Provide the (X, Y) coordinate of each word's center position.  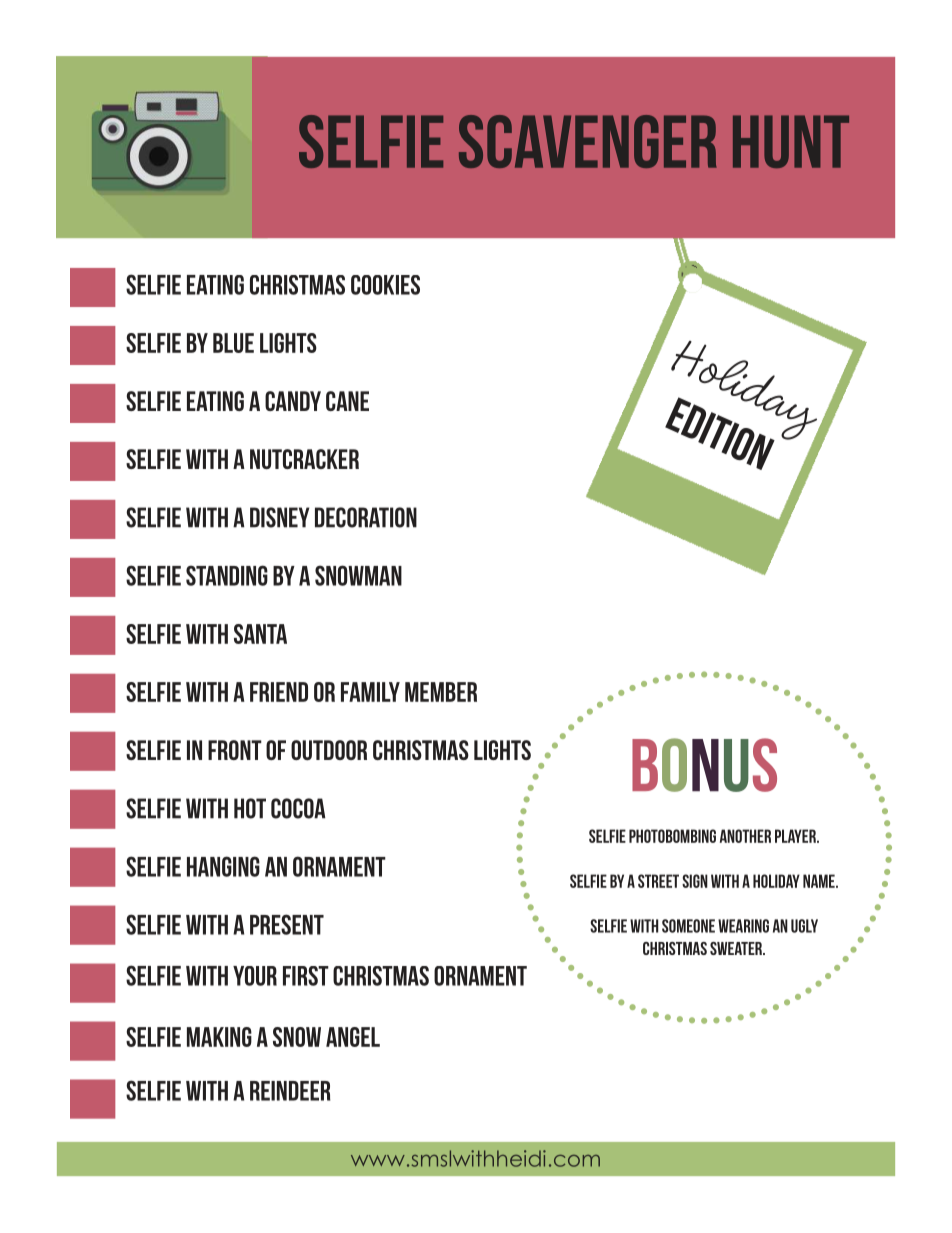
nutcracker (304, 459)
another (745, 836)
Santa (260, 634)
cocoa (298, 808)
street (658, 881)
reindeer (290, 1091)
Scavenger (588, 141)
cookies (385, 285)
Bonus (704, 765)
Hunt (791, 141)
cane (347, 401)
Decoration (366, 517)
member (441, 692)
